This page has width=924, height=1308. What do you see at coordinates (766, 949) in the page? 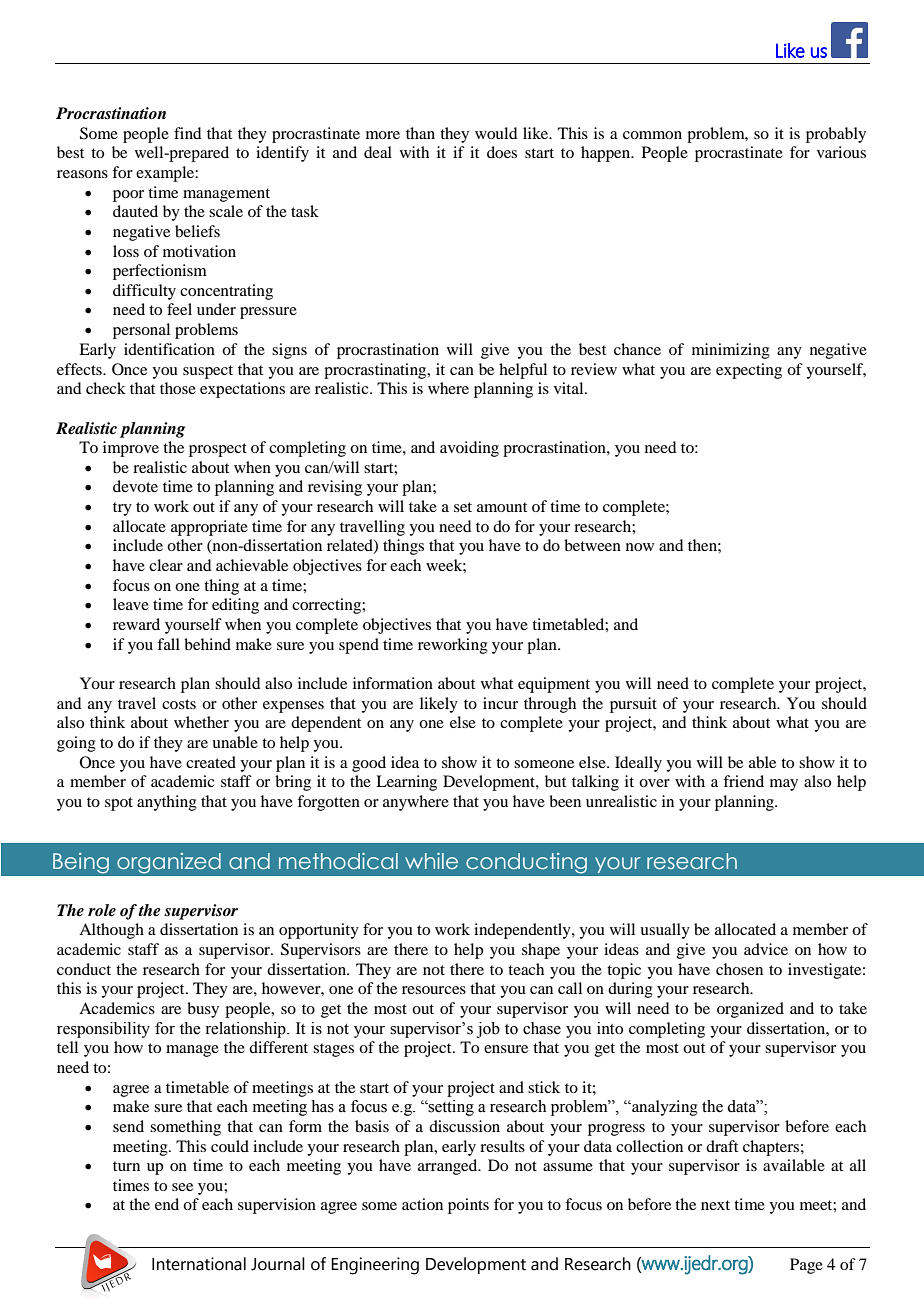
I see `advice` at bounding box center [766, 949].
